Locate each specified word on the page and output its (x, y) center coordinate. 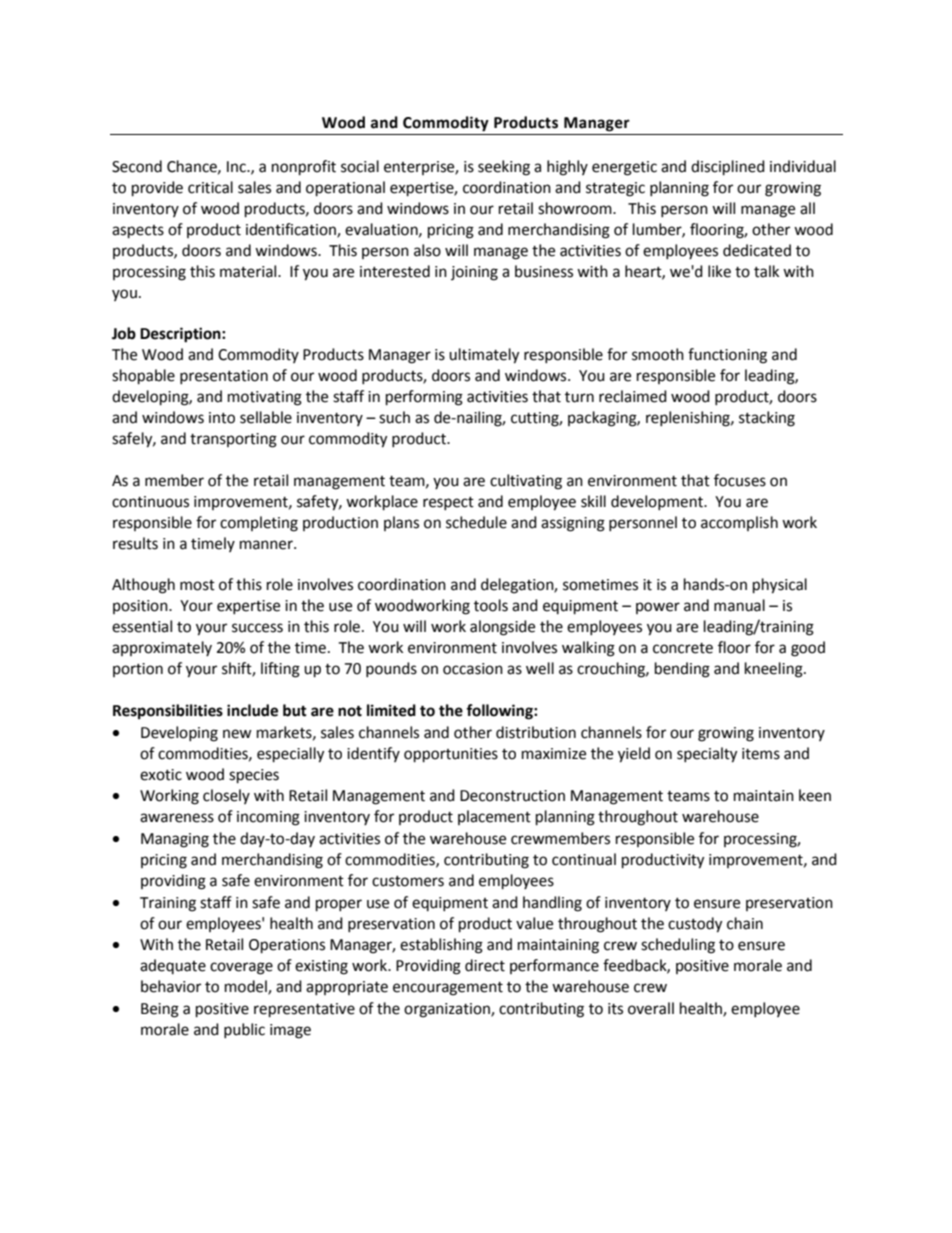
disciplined (728, 168)
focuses (740, 480)
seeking (504, 168)
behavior (171, 986)
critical (210, 187)
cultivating (526, 482)
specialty (707, 755)
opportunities (451, 755)
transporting (233, 440)
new (237, 734)
